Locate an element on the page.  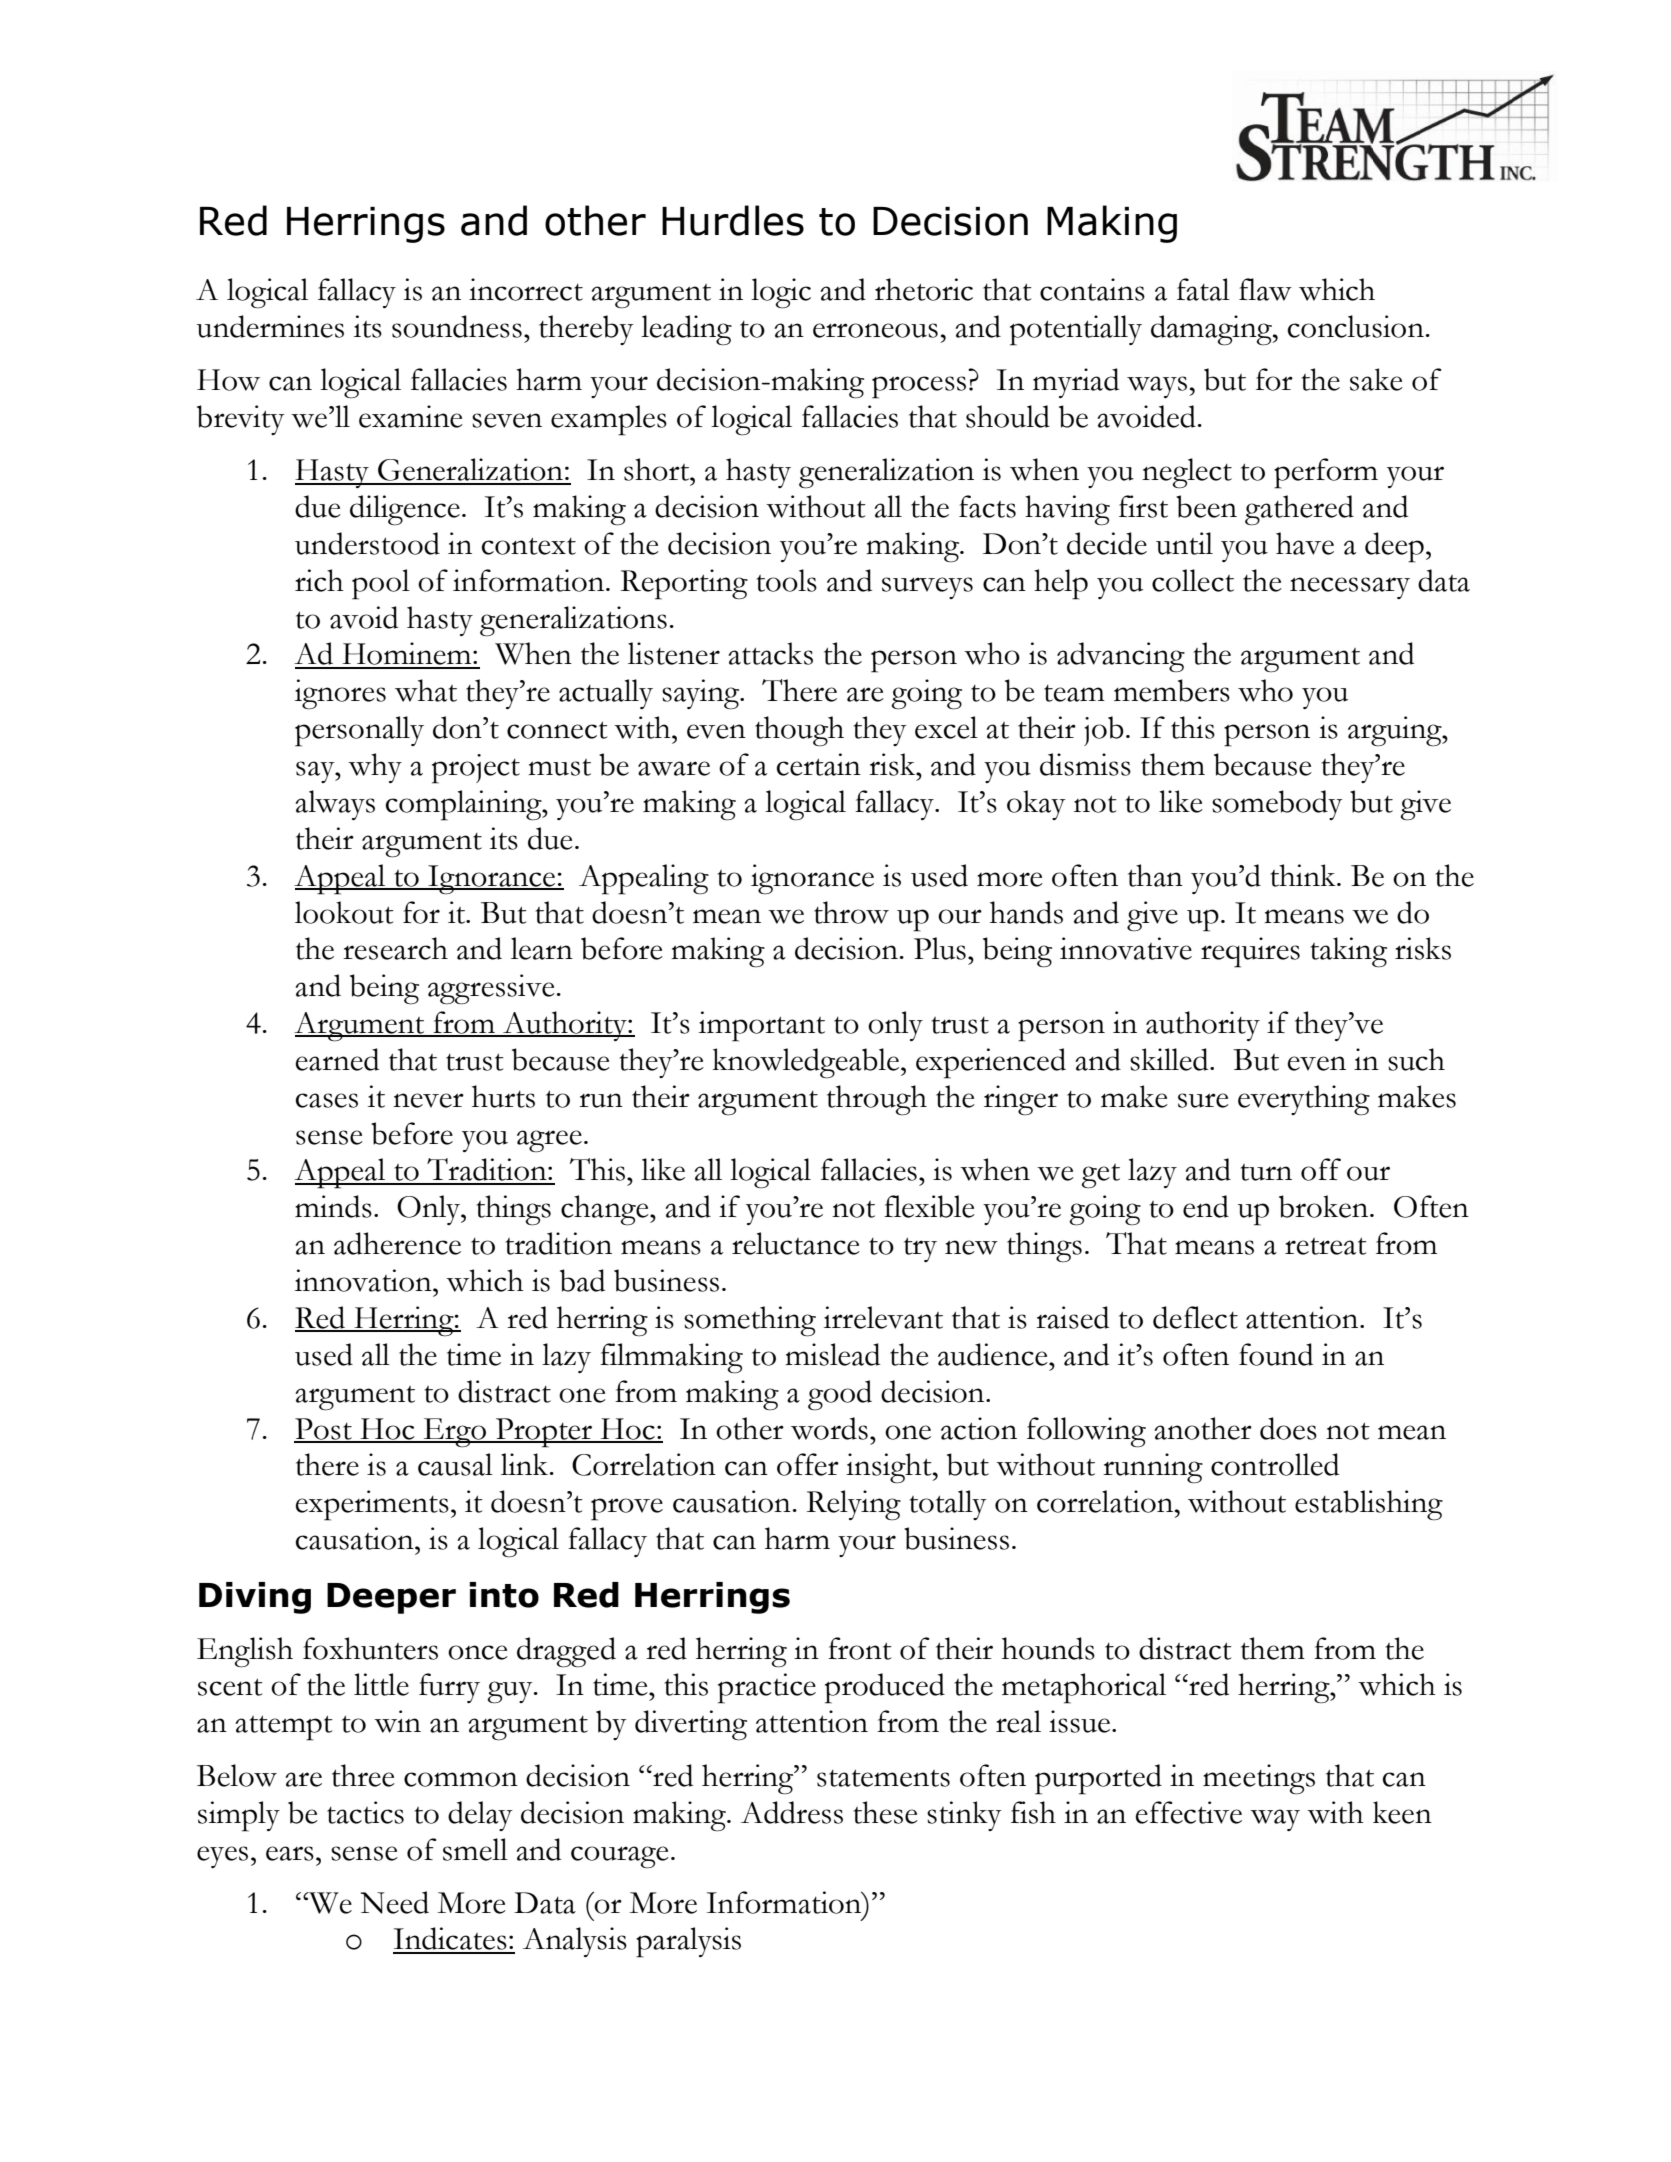
knowledgeable is located at coordinates (806, 1063).
